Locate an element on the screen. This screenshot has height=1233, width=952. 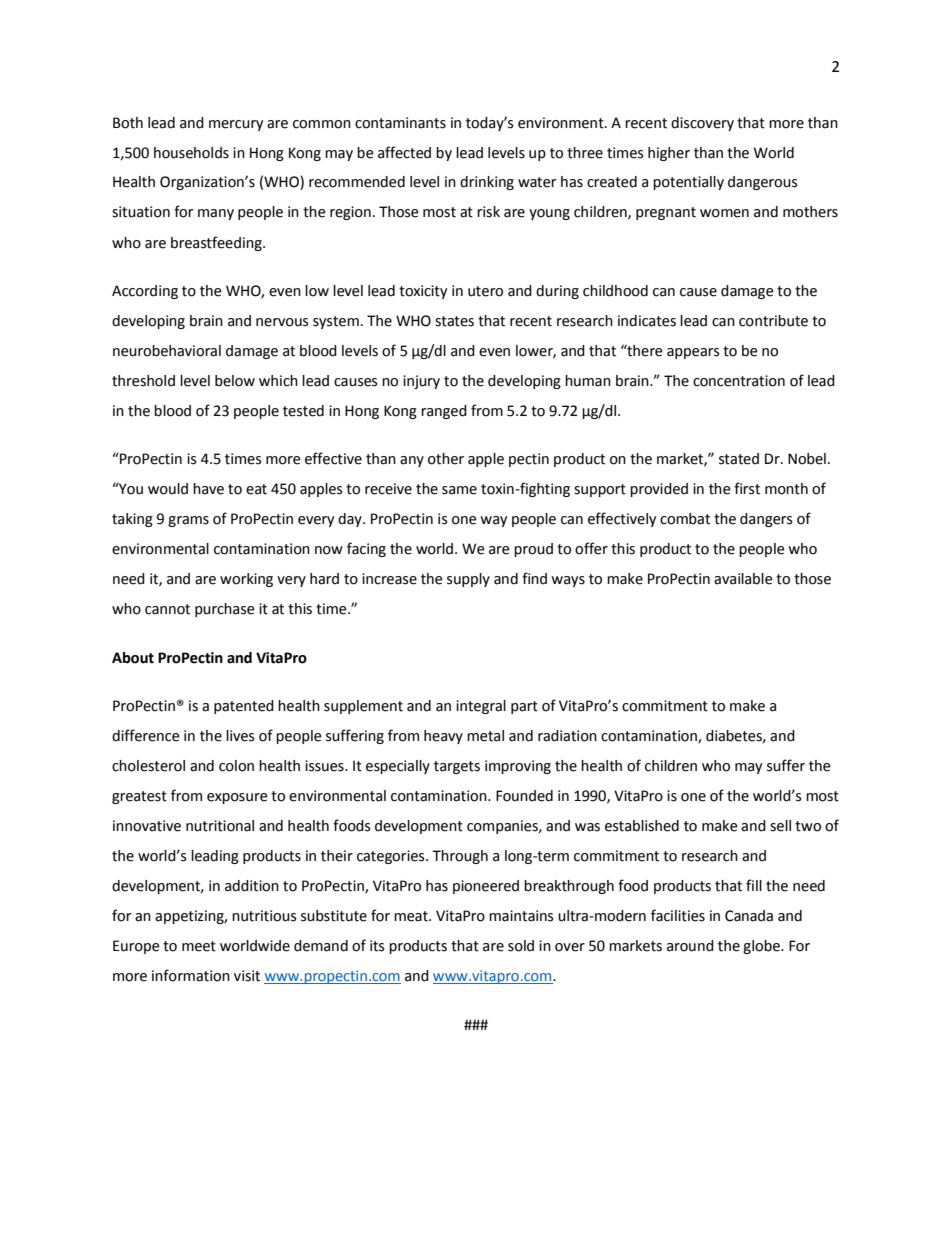
drinking is located at coordinates (487, 183).
